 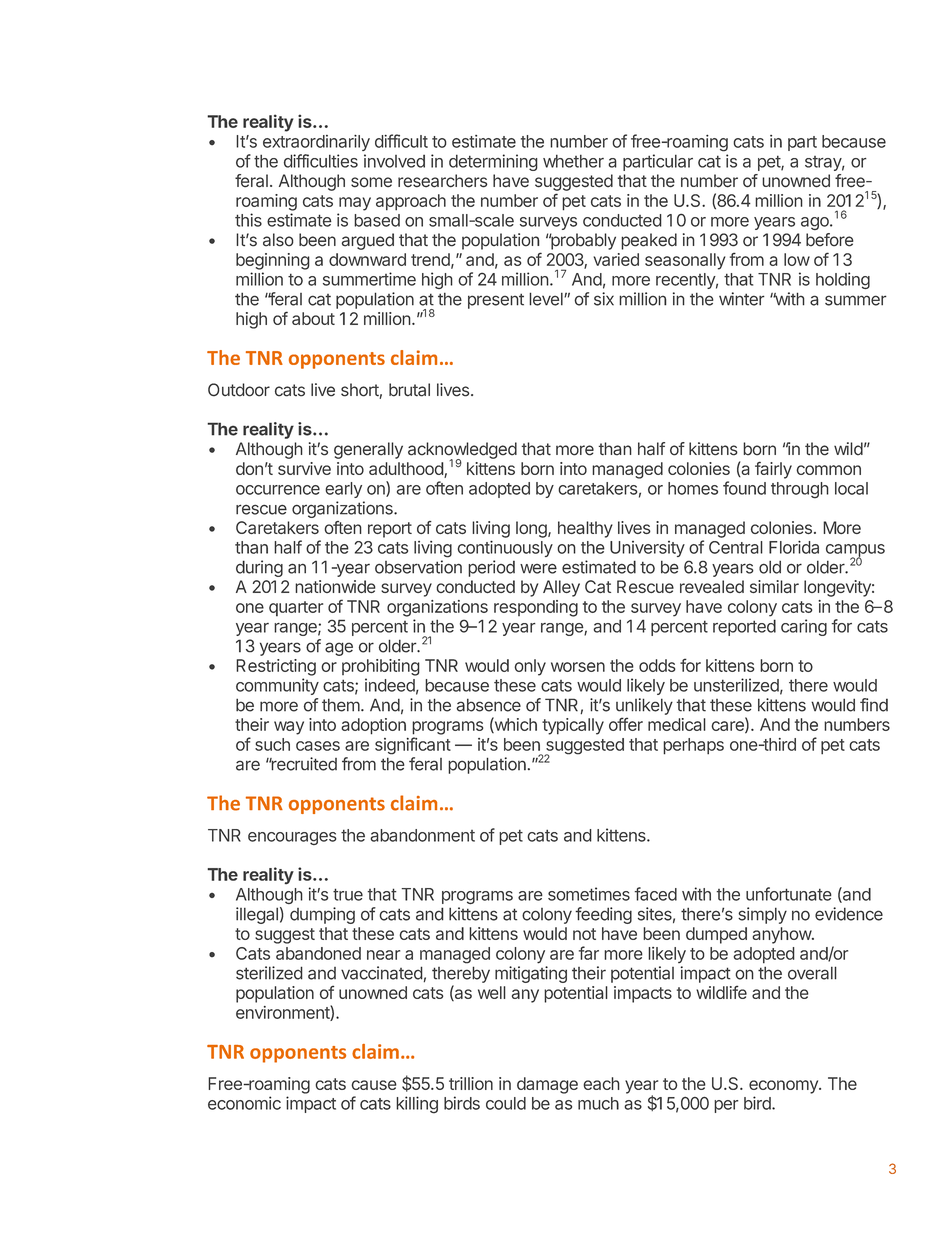 What do you see at coordinates (603, 915) in the document?
I see `feeding` at bounding box center [603, 915].
